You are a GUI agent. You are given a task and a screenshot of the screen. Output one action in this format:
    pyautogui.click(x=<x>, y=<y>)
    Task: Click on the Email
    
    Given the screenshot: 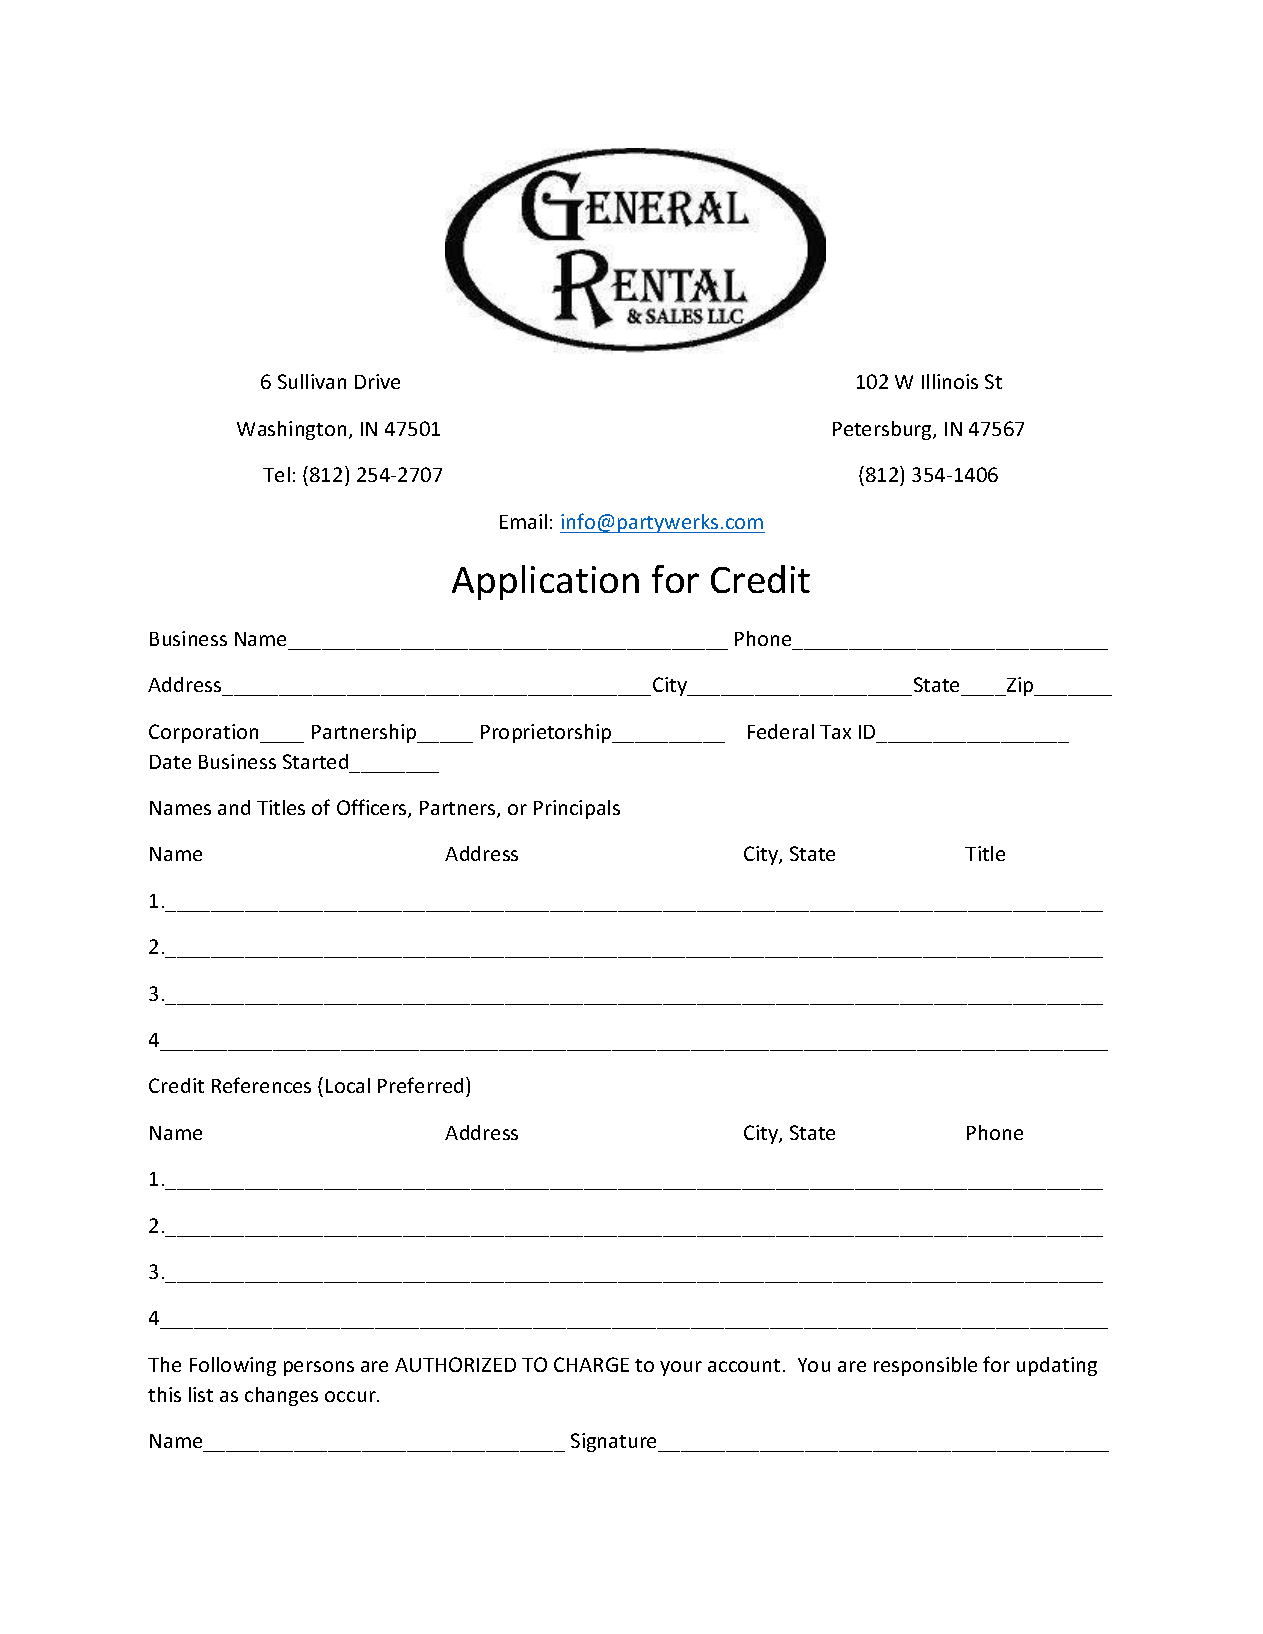 What is the action you would take?
    pyautogui.click(x=523, y=521)
